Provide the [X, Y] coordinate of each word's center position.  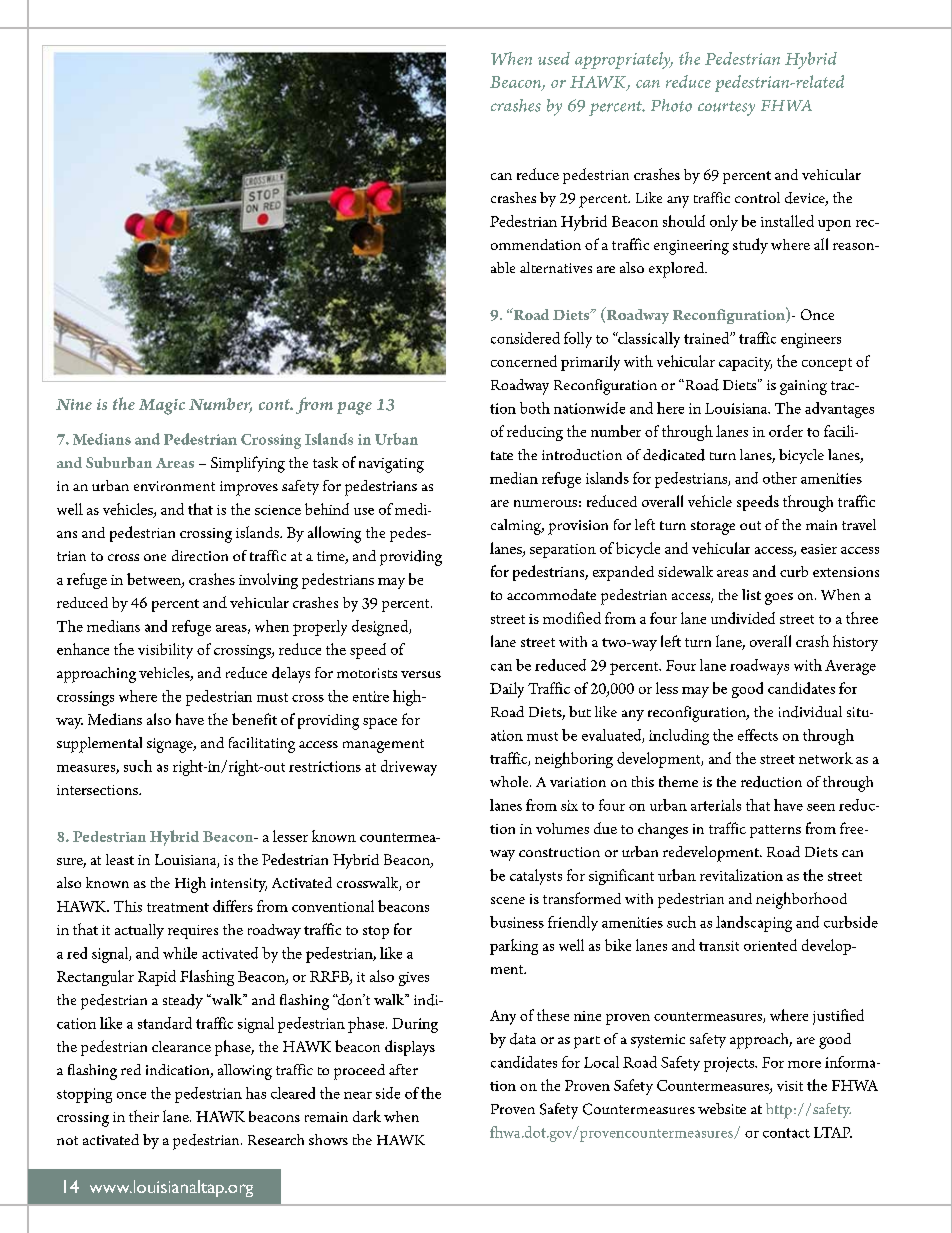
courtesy [726, 108]
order [786, 431]
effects [758, 735]
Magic [162, 407]
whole [510, 781]
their [144, 1116]
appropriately [624, 60]
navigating [391, 465]
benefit [254, 719]
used [554, 58]
